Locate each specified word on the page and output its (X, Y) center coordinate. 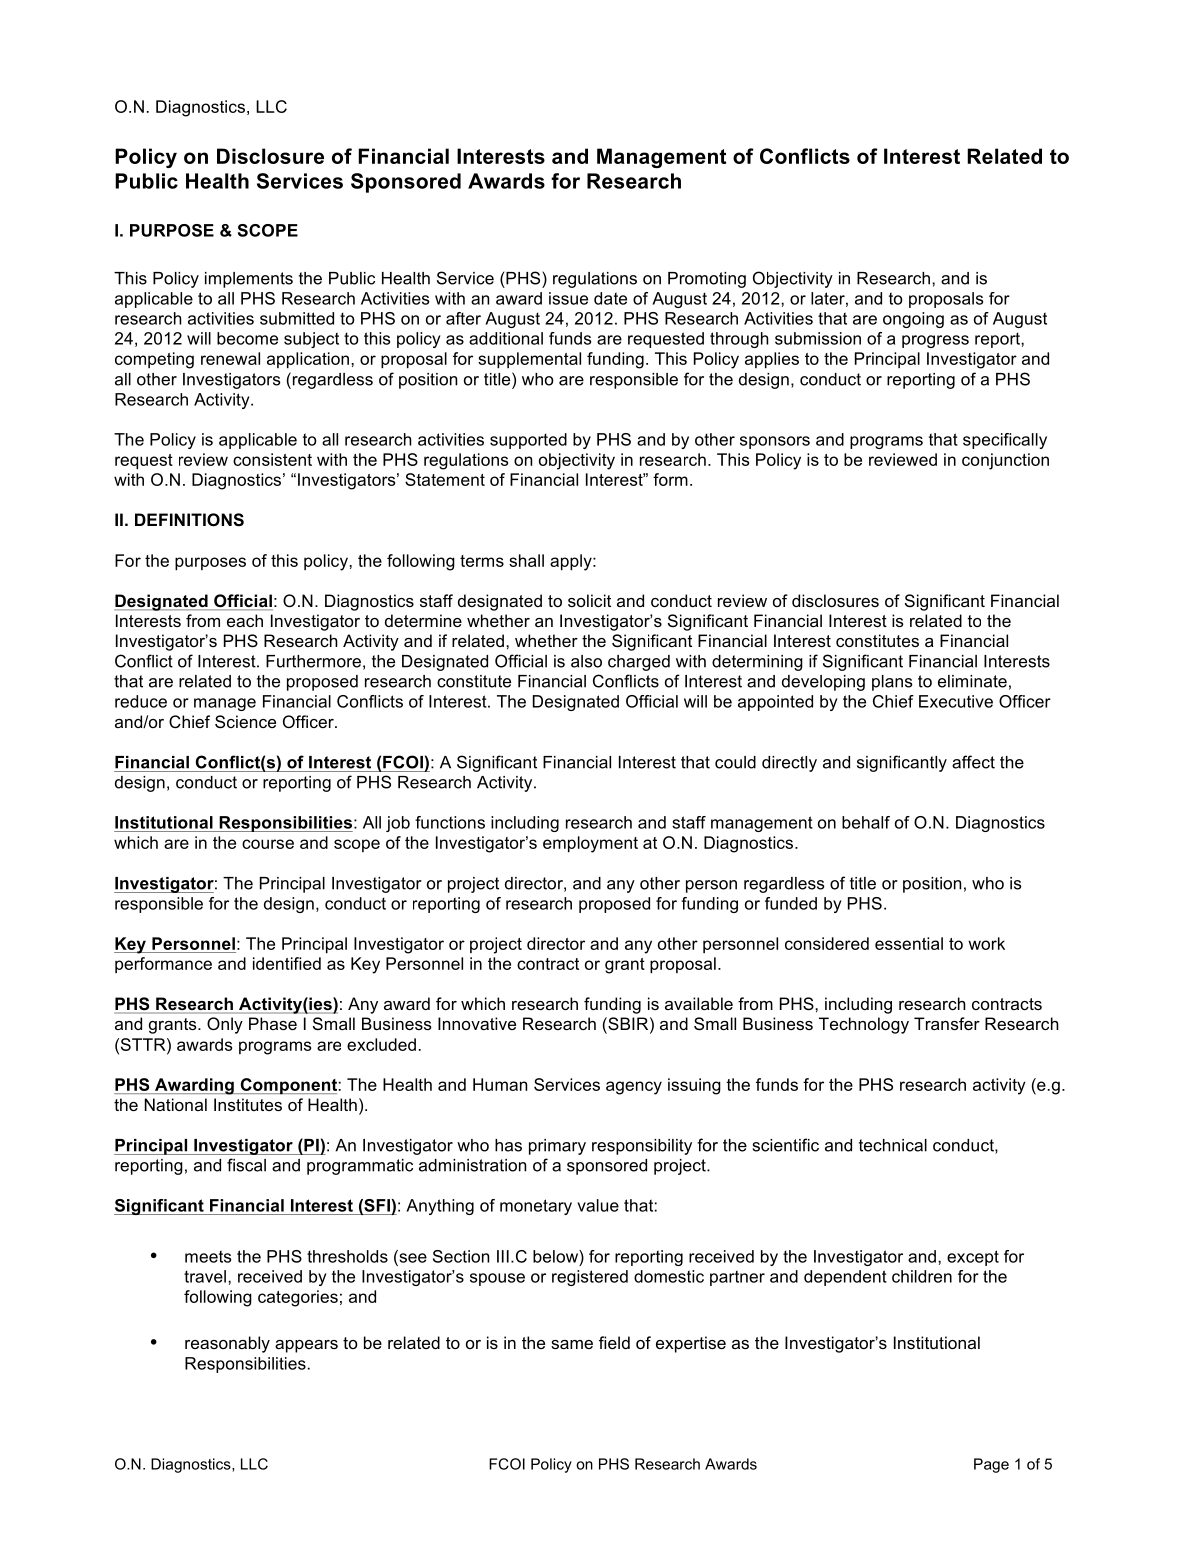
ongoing (913, 320)
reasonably (227, 1344)
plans (892, 683)
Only (225, 1025)
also (586, 661)
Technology (864, 1025)
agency (634, 1088)
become (247, 338)
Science (245, 722)
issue (568, 298)
